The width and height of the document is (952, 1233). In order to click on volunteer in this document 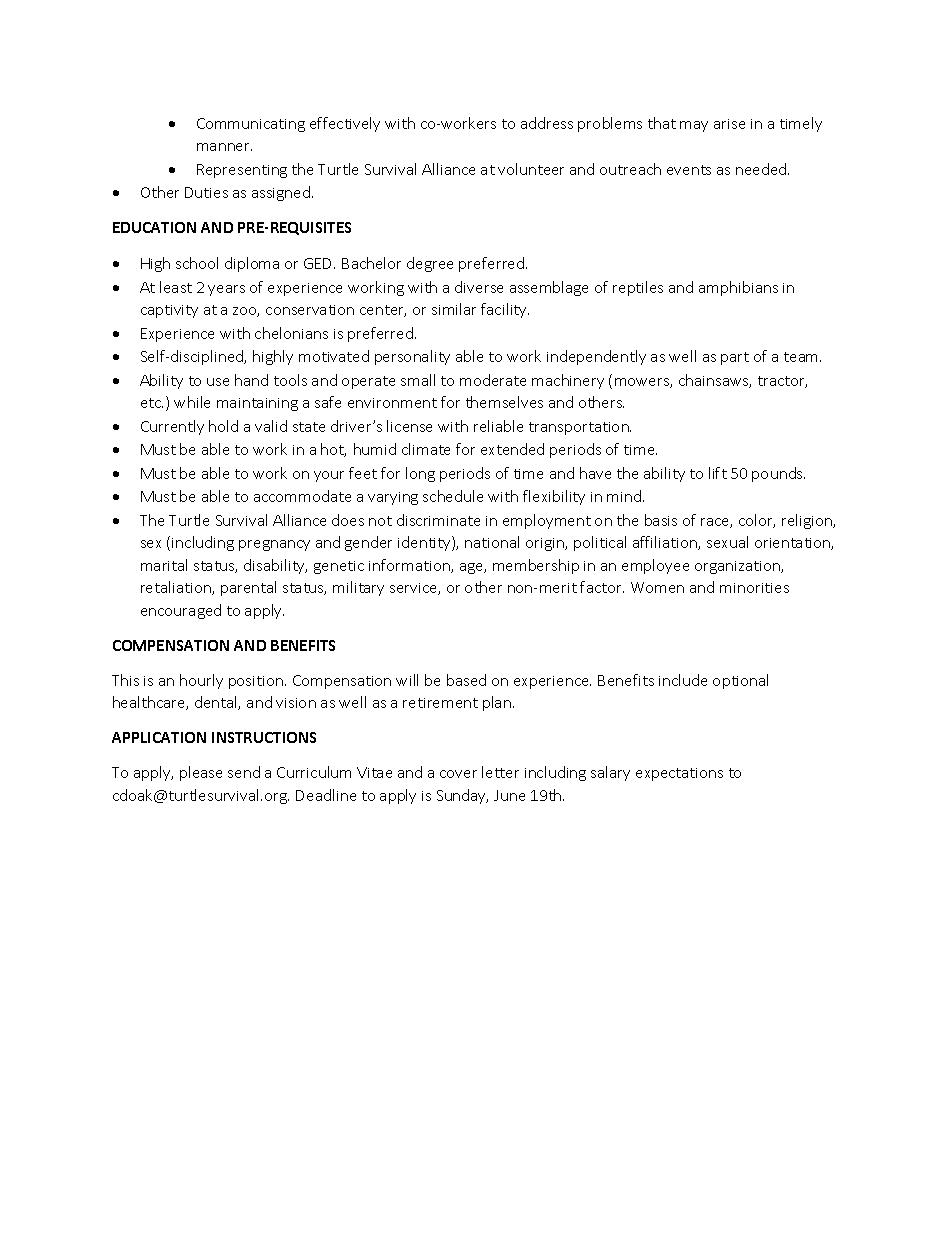, I will do `click(531, 169)`.
